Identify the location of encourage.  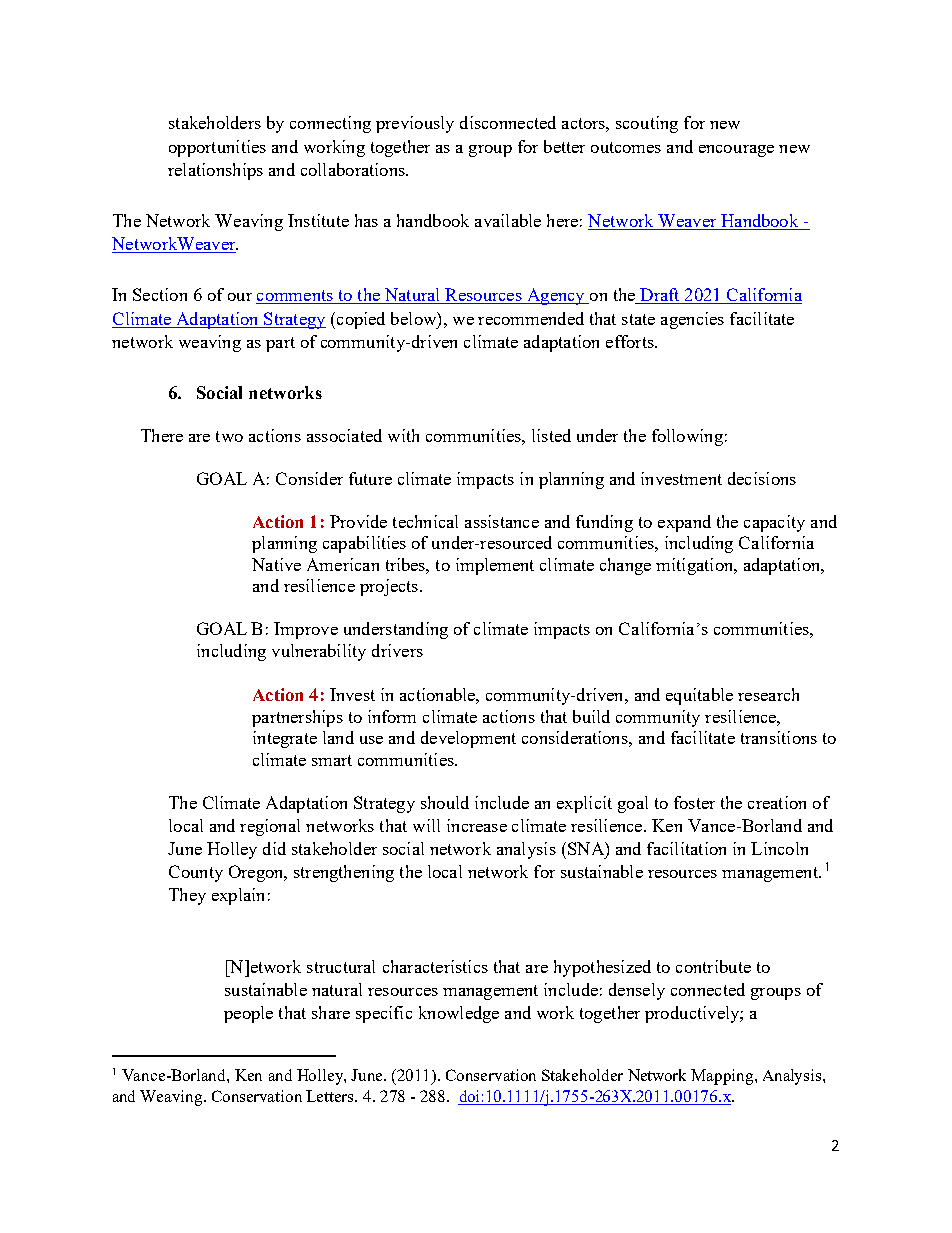
(736, 151).
